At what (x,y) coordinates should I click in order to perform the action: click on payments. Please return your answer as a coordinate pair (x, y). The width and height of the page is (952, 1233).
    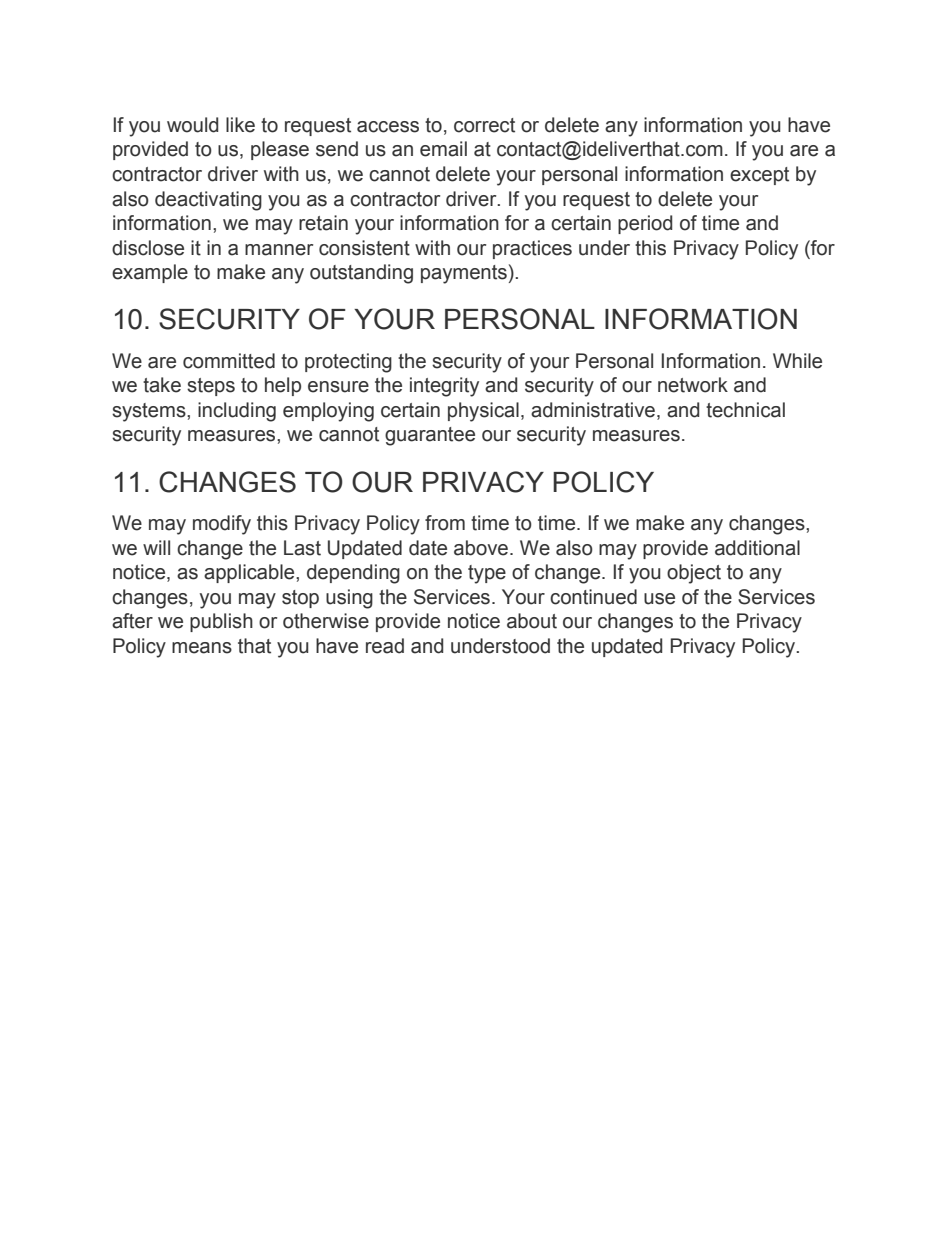
    Looking at the image, I should click on (464, 274).
